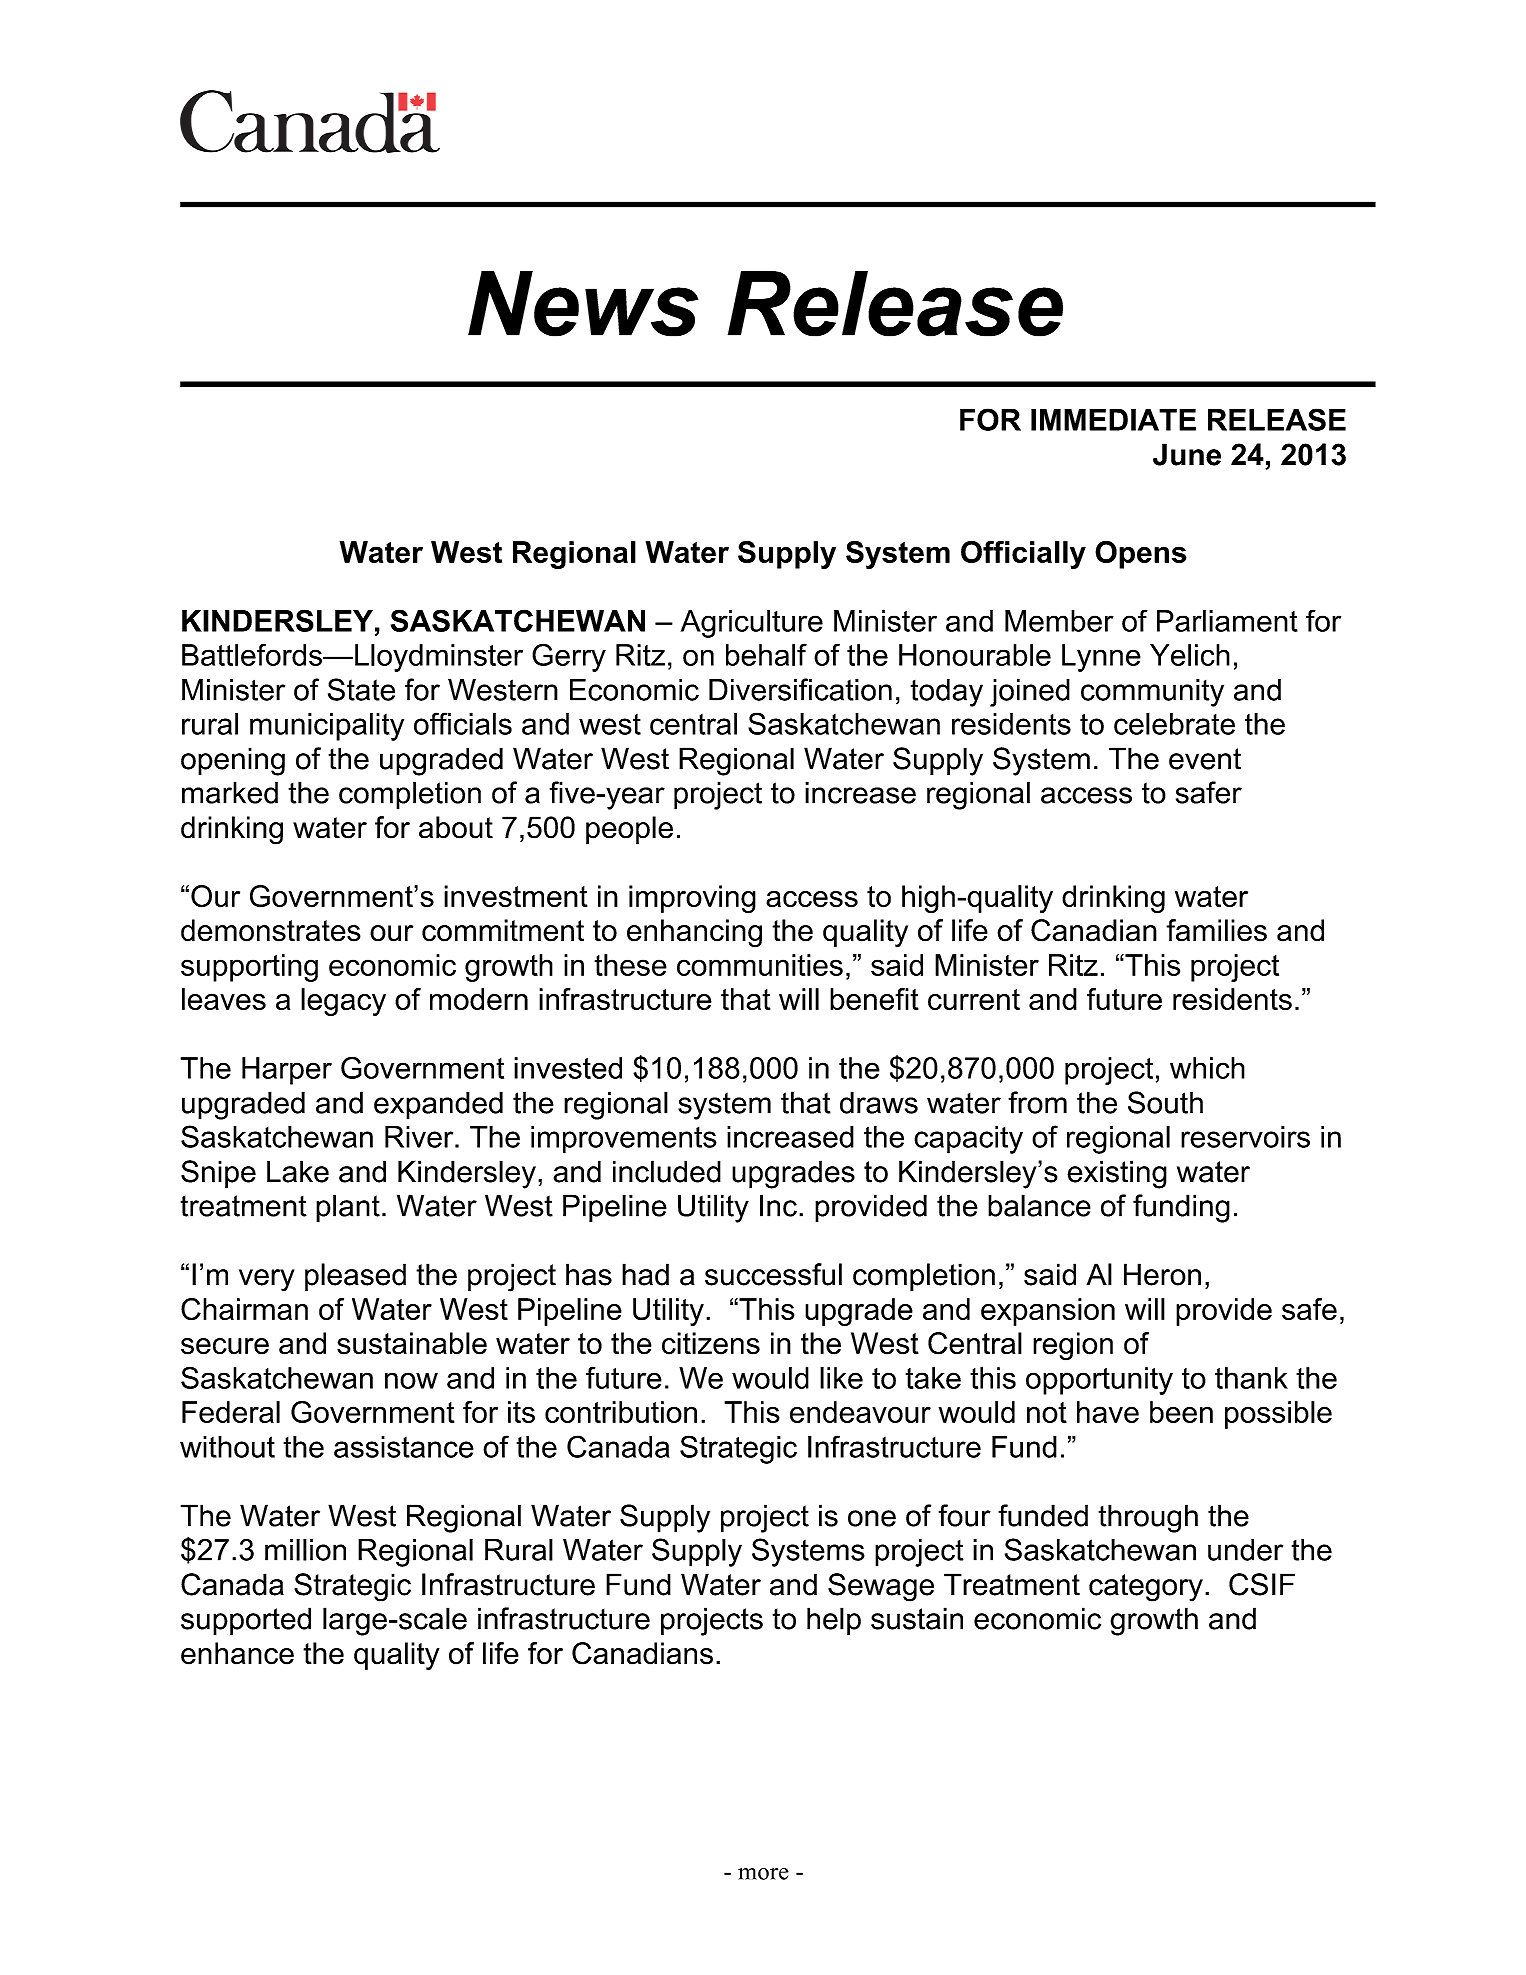  Describe the element at coordinates (860, 1412) in the image. I see `endeavour` at that location.
